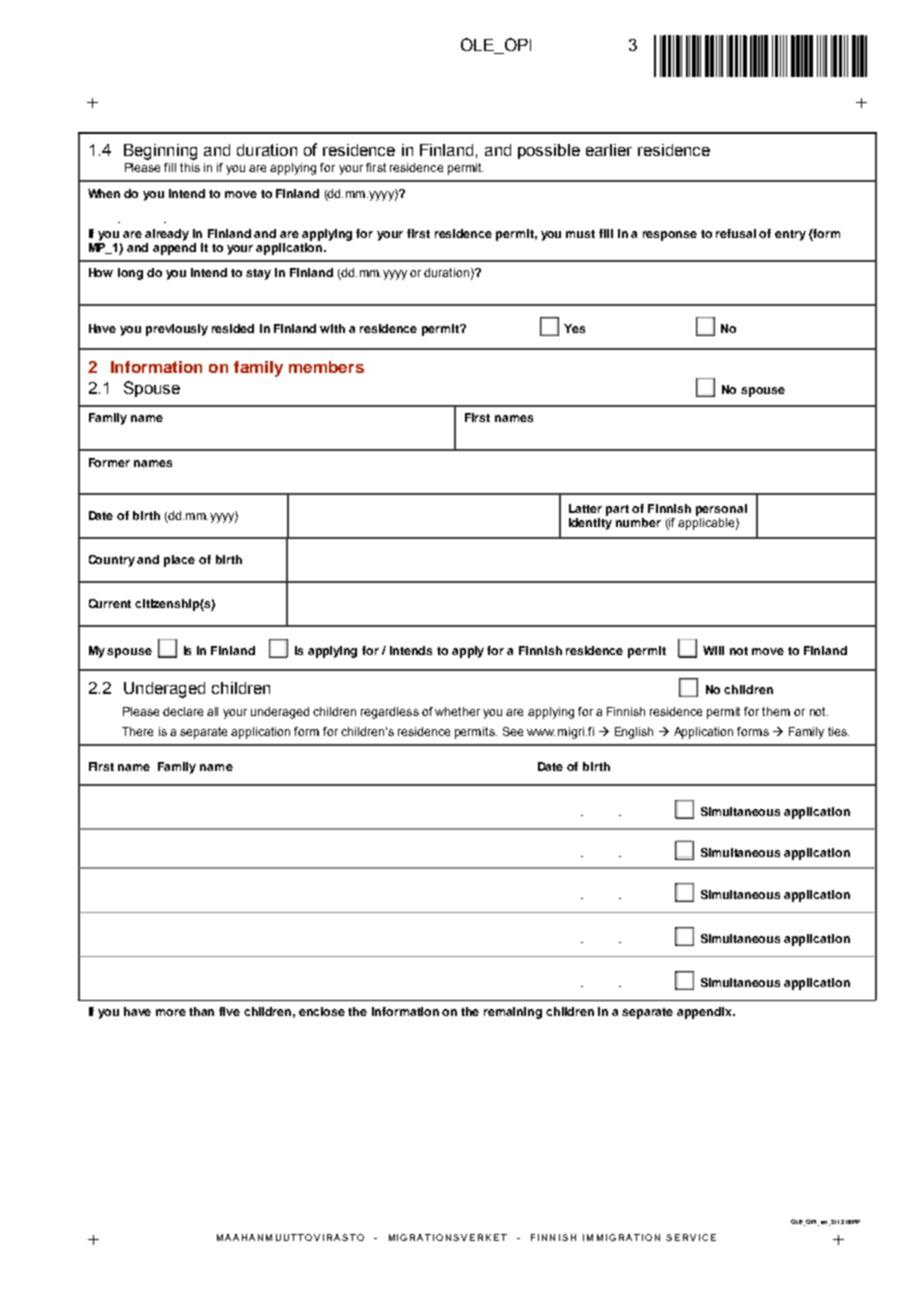 This page has width=924, height=1308. Describe the element at coordinates (137, 731) in the page. I see `There` at that location.
